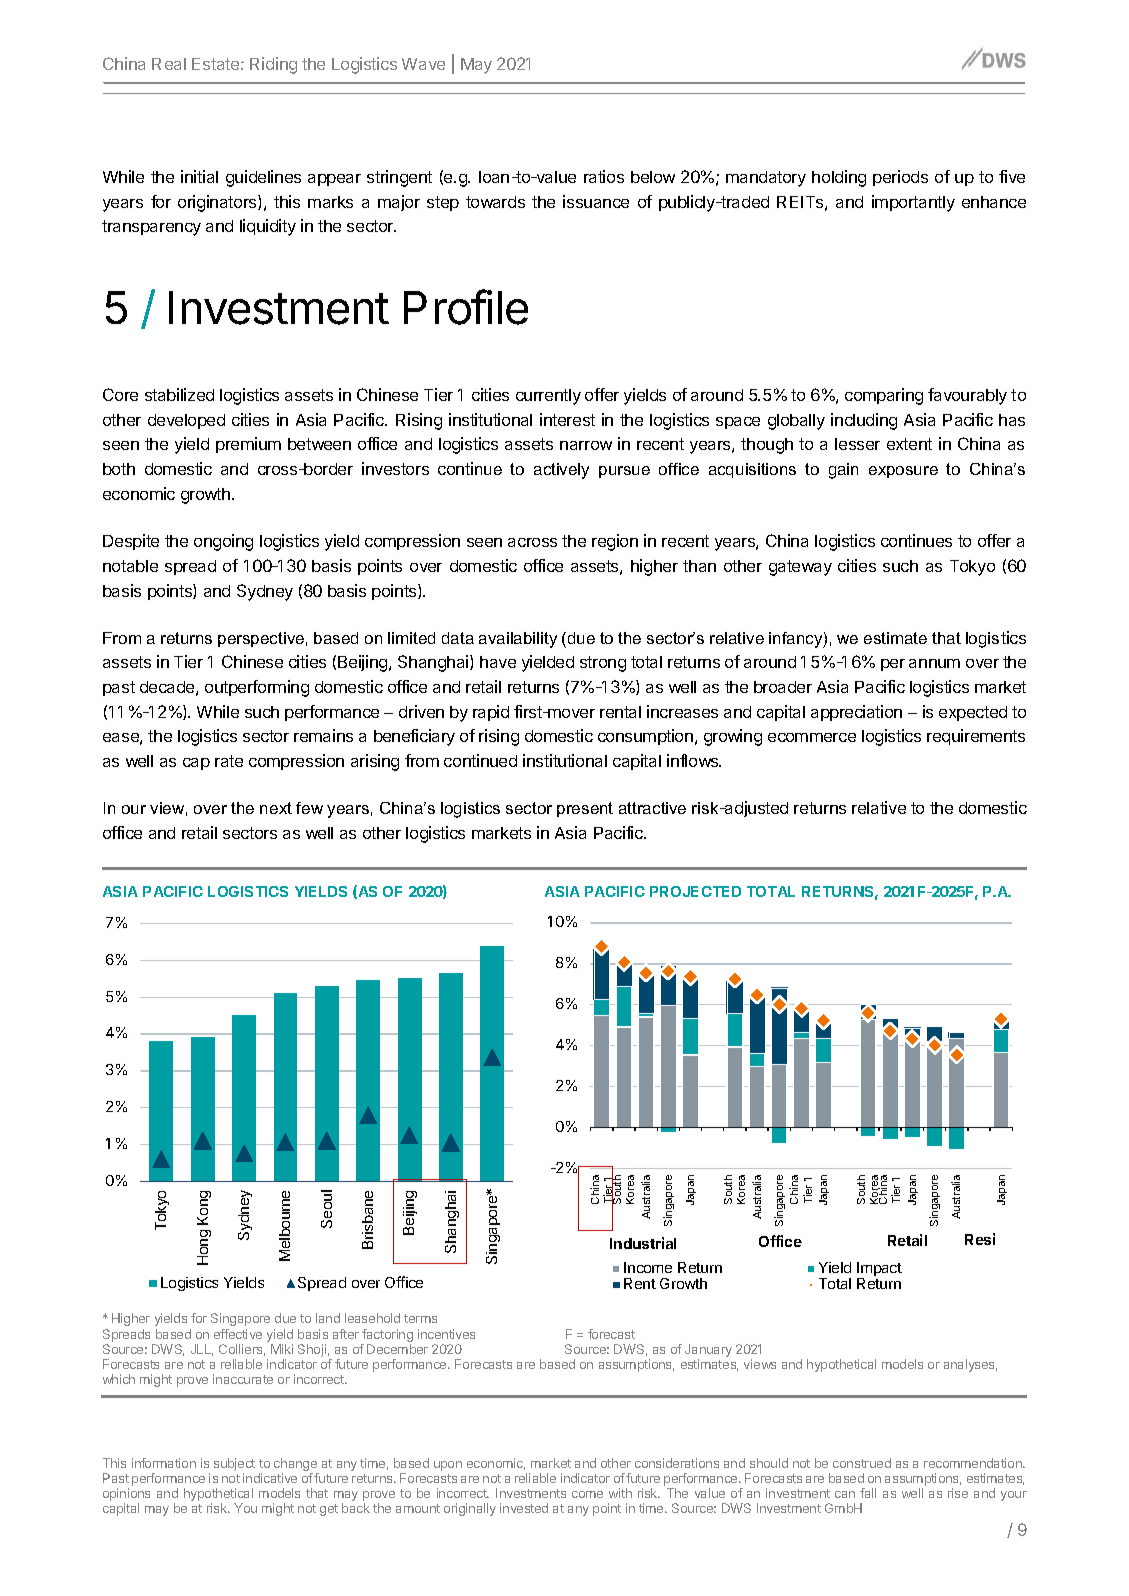 Image resolution: width=1129 pixels, height=1596 pixels. What do you see at coordinates (879, 1270) in the screenshot?
I see `Impact` at bounding box center [879, 1270].
